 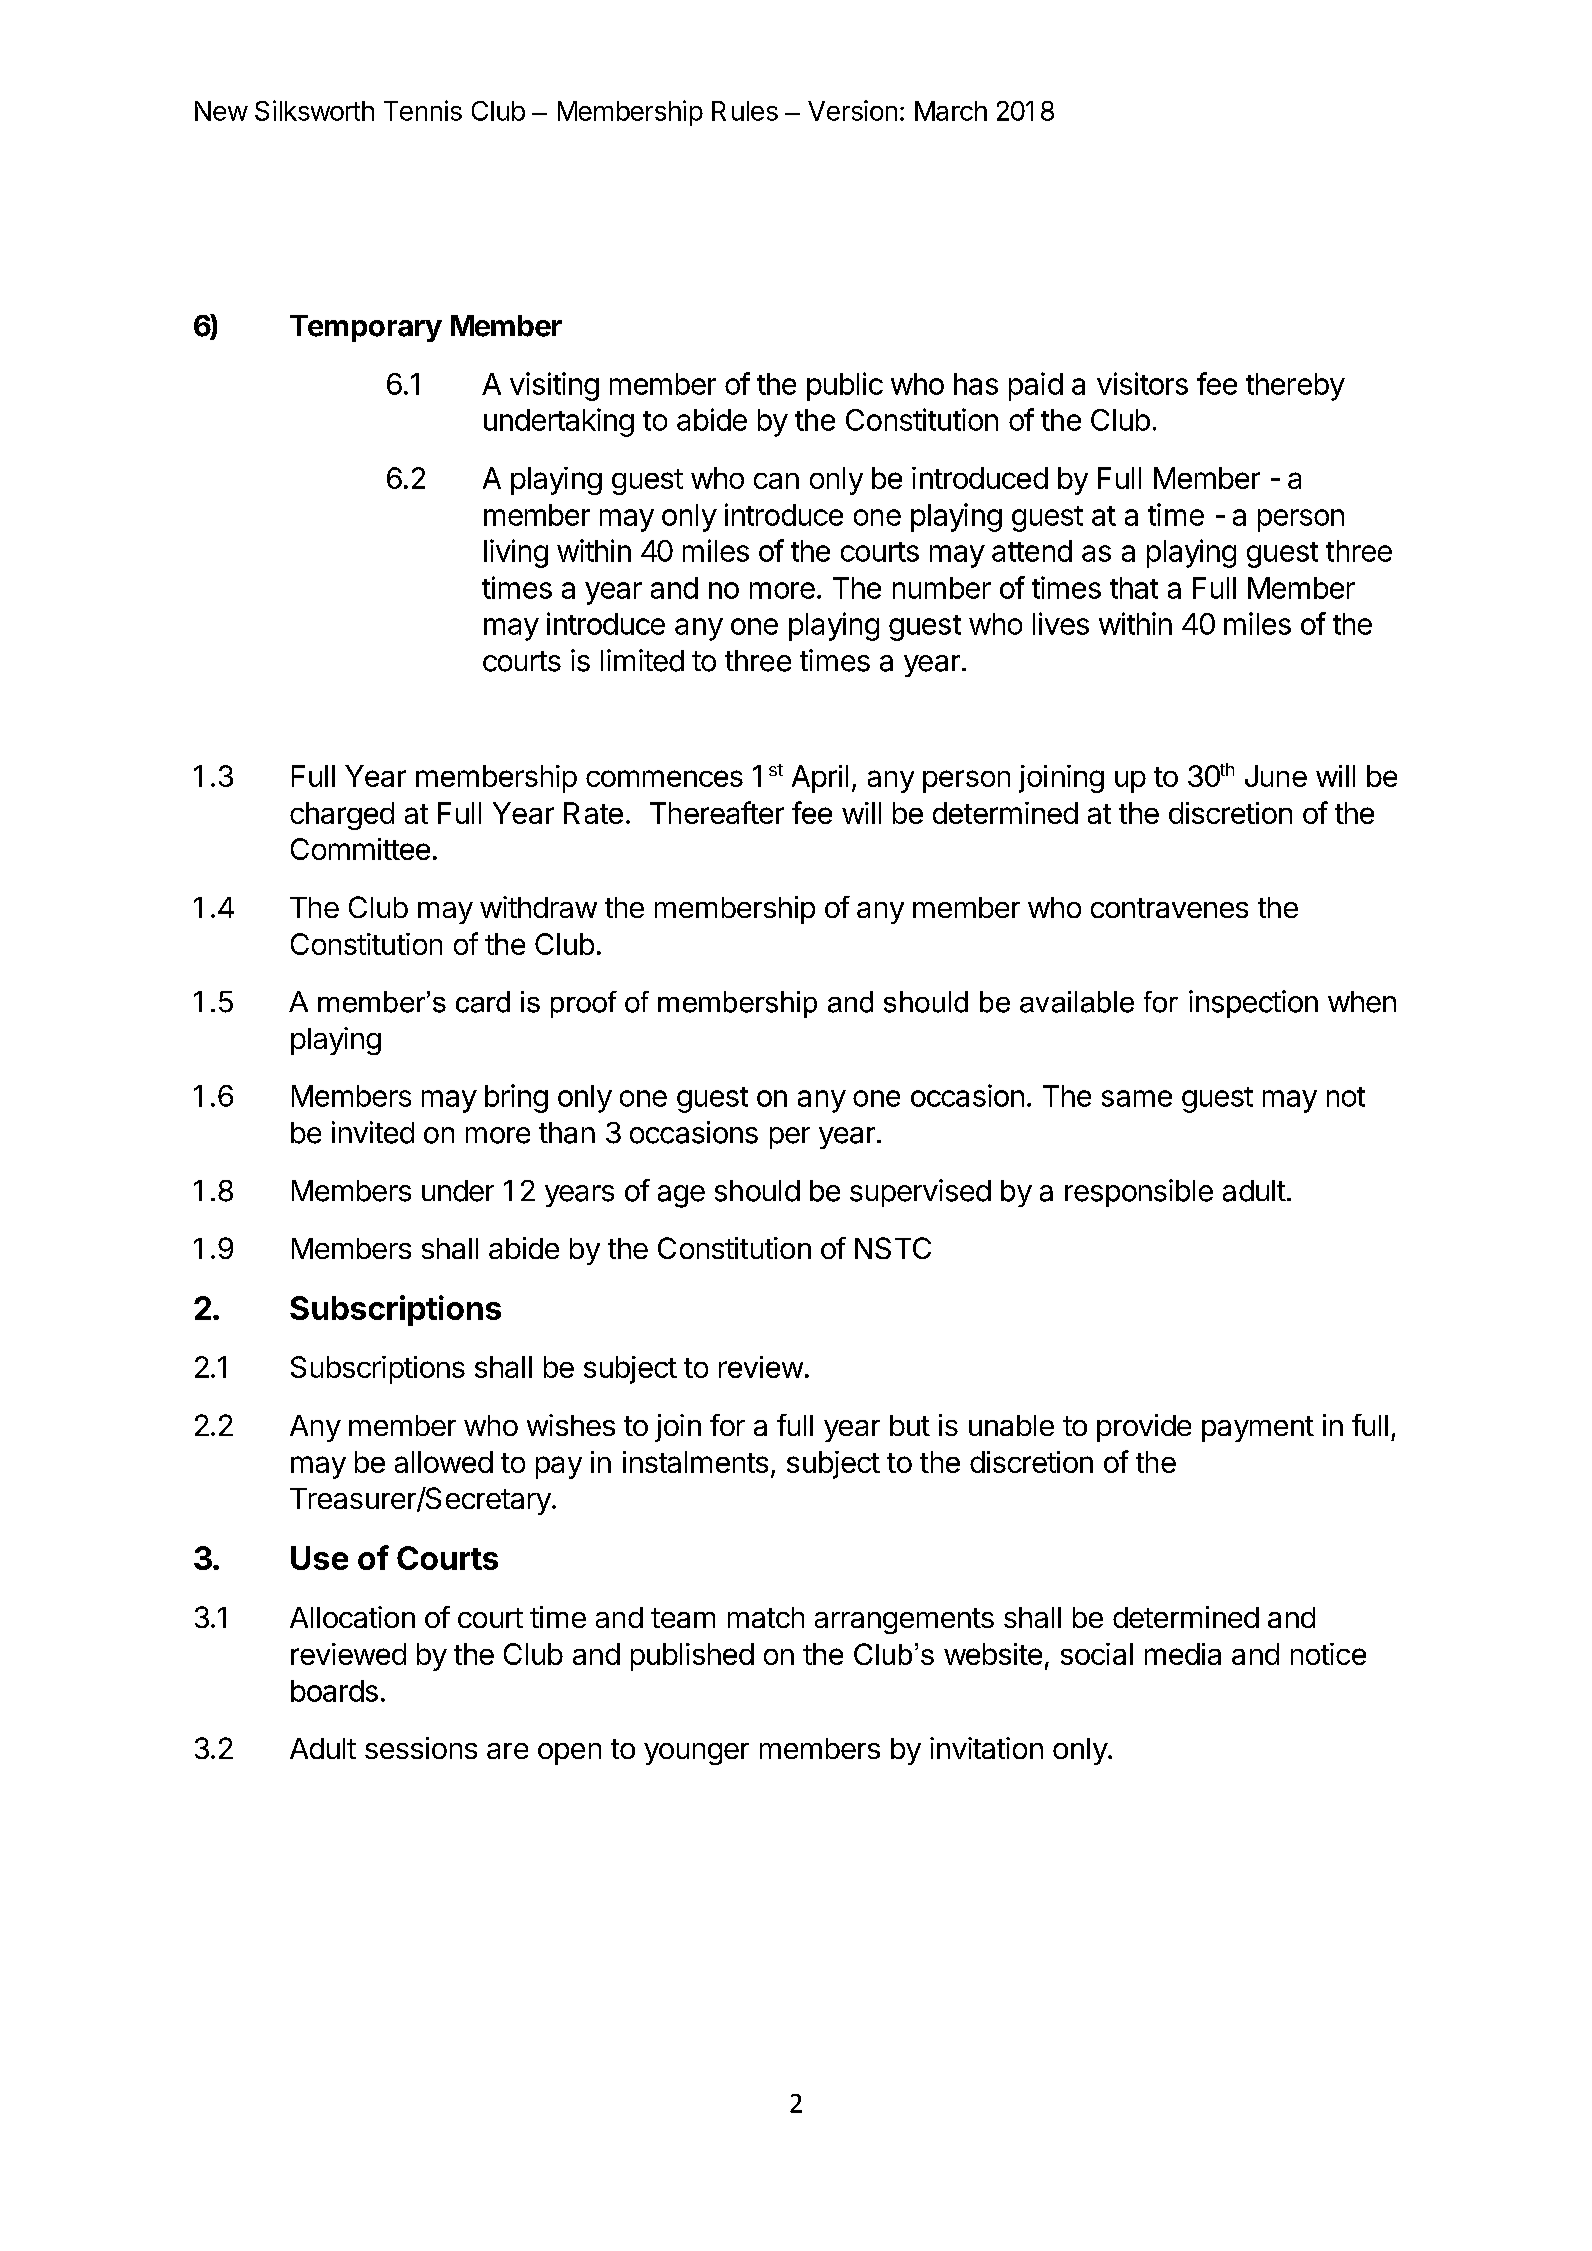 What do you see at coordinates (1134, 588) in the screenshot?
I see `that` at bounding box center [1134, 588].
